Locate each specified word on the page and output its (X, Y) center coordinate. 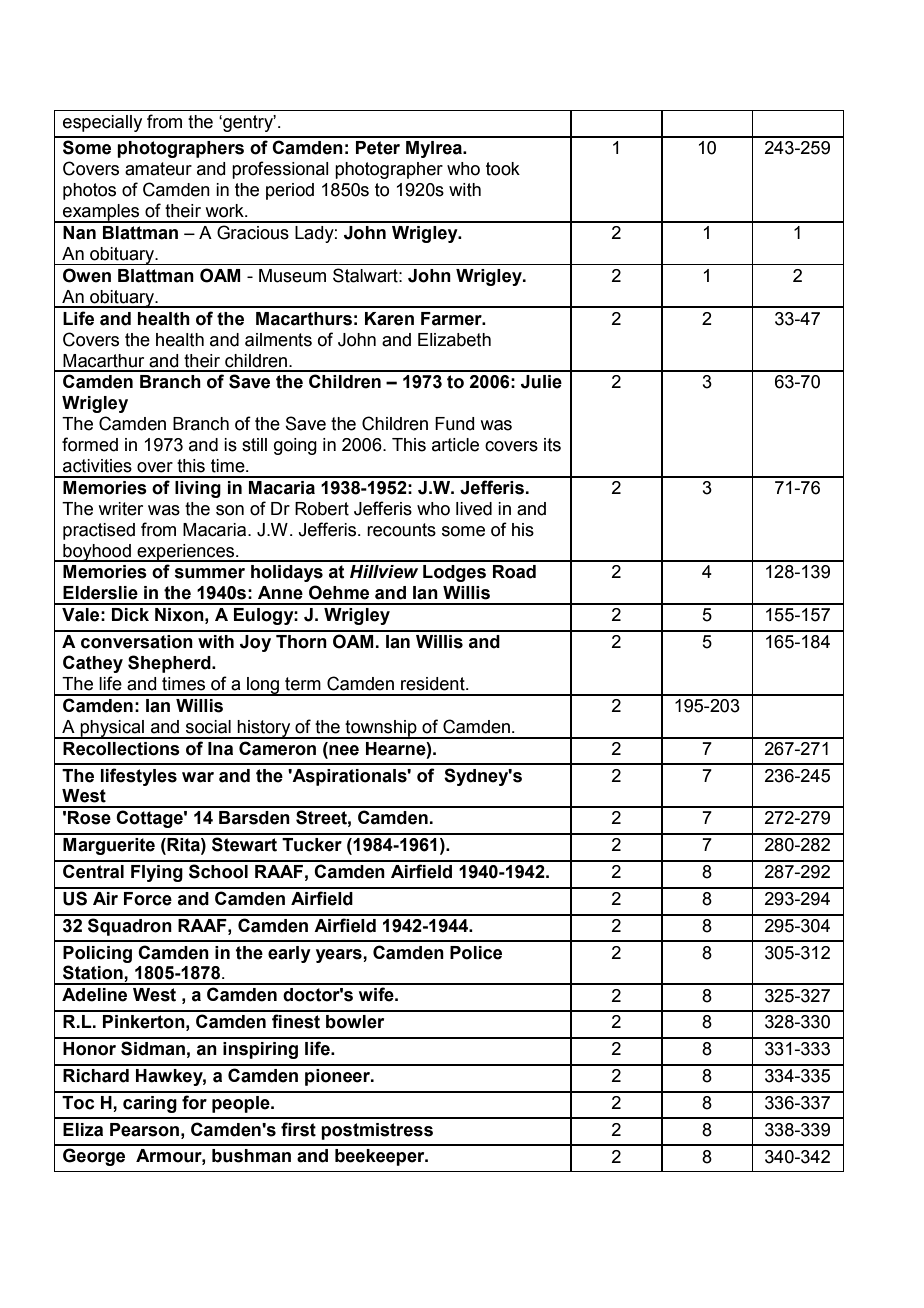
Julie (541, 382)
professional (280, 170)
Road (514, 572)
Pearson (144, 1130)
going (295, 446)
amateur (158, 169)
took (503, 169)
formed (90, 444)
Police (476, 953)
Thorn (301, 642)
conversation (137, 642)
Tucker (312, 845)
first (298, 1129)
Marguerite (109, 846)
